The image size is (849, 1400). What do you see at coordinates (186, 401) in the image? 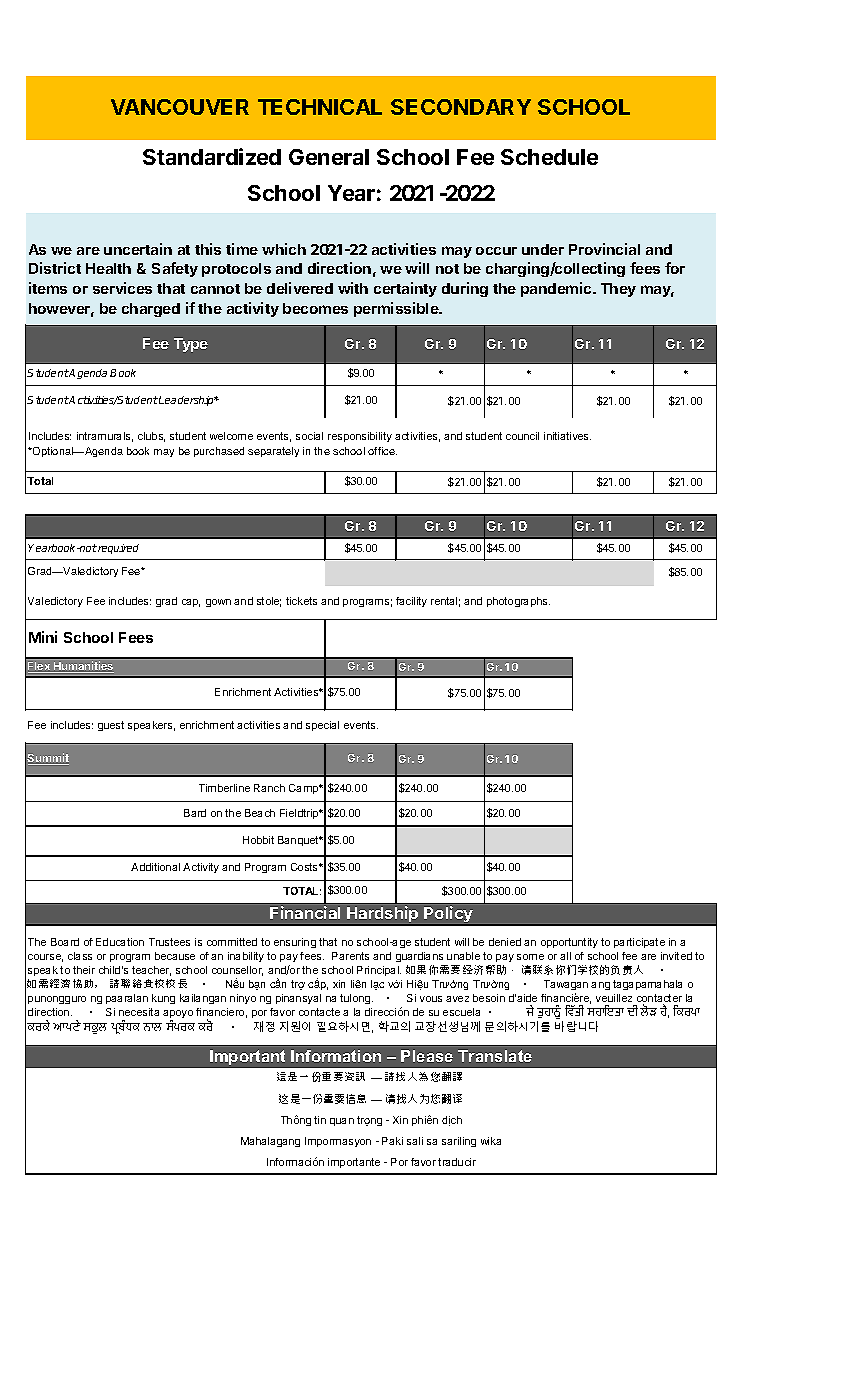
I see `Leadership` at bounding box center [186, 401].
